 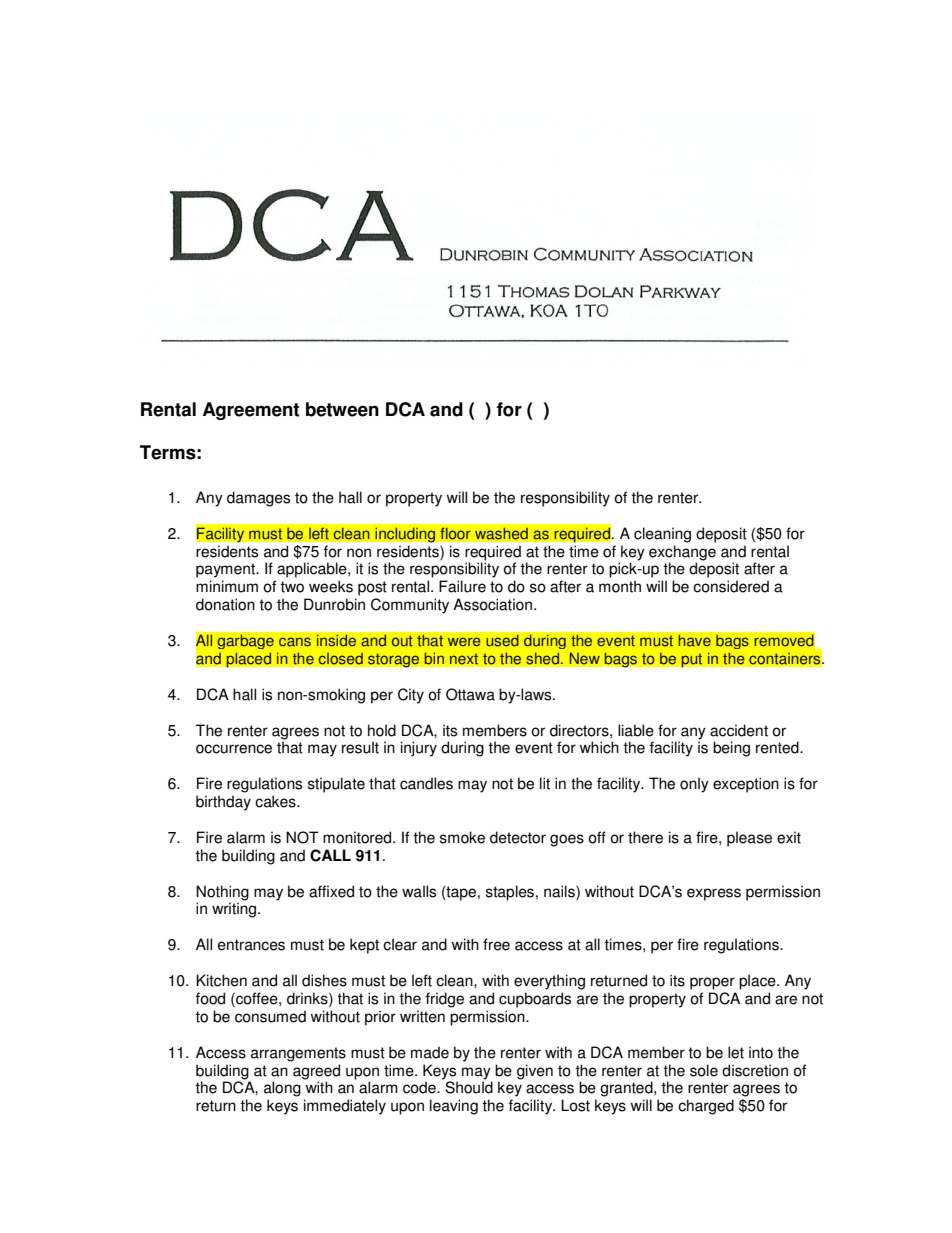 What do you see at coordinates (682, 553) in the document?
I see `exchange` at bounding box center [682, 553].
